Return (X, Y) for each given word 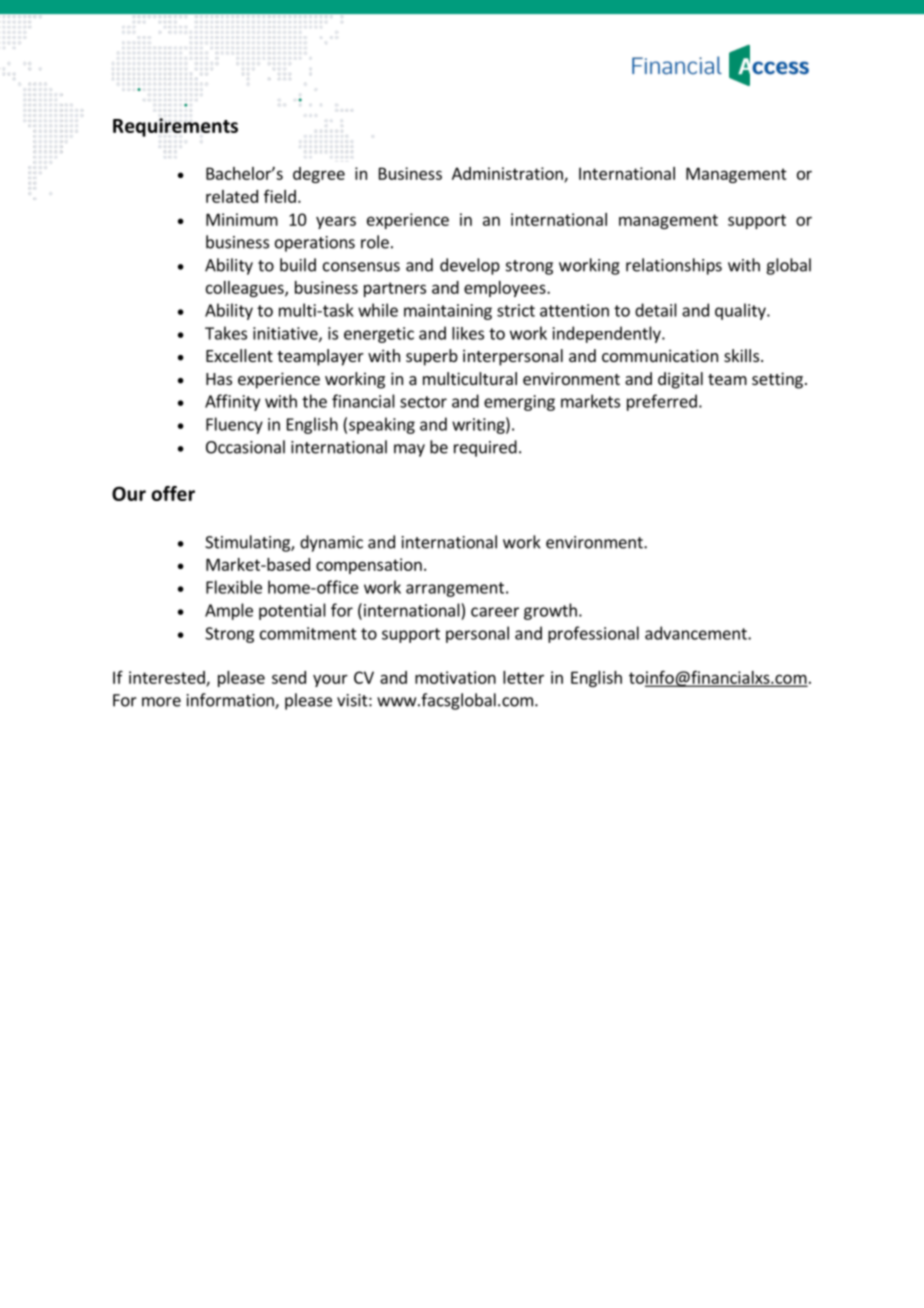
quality (741, 311)
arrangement (455, 589)
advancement (697, 633)
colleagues (246, 289)
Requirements (175, 127)
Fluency (234, 425)
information (231, 701)
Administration (508, 174)
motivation (455, 677)
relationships (674, 266)
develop (470, 266)
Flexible (234, 587)
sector (423, 402)
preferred (662, 402)
